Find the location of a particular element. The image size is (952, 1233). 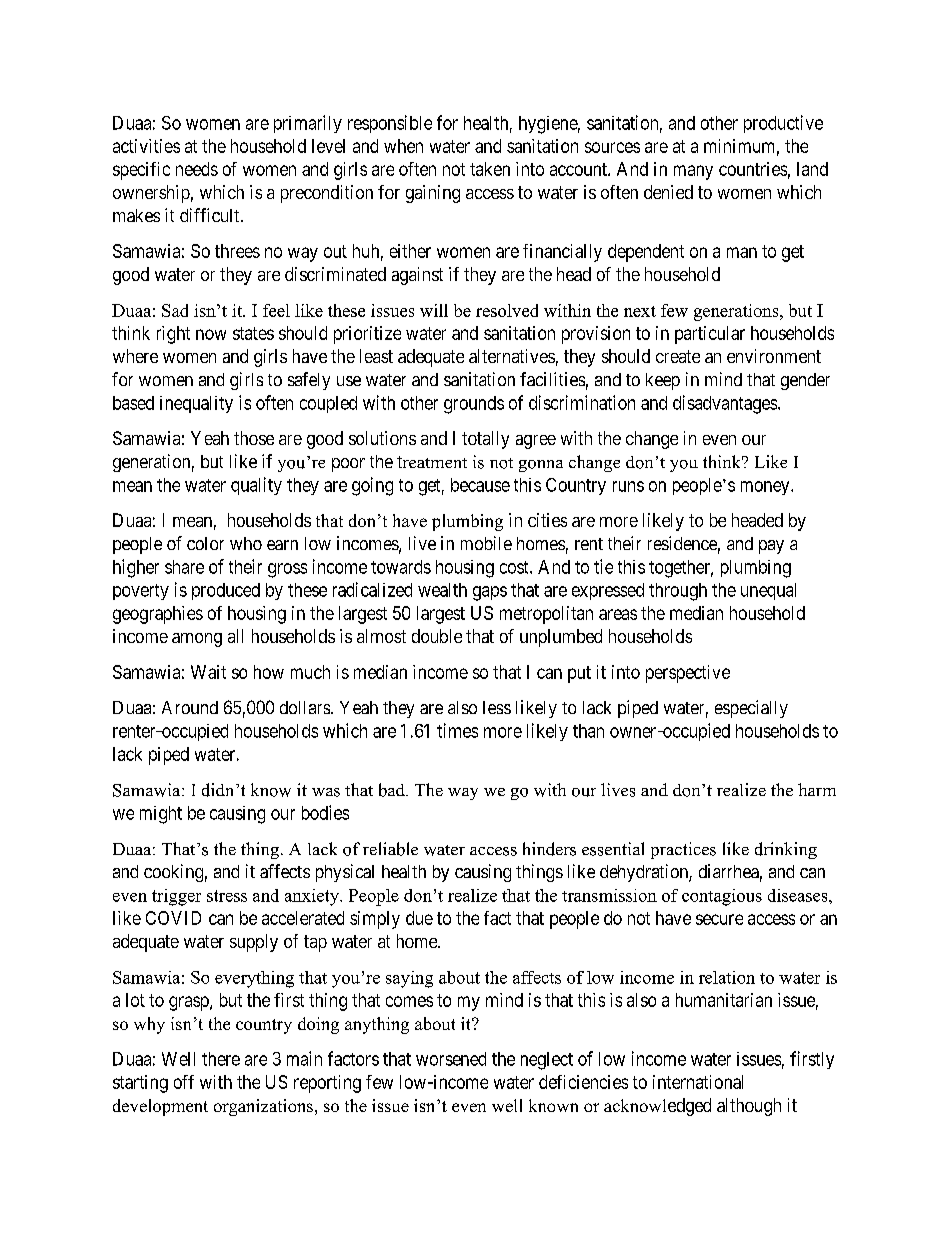

stress is located at coordinates (227, 896).
